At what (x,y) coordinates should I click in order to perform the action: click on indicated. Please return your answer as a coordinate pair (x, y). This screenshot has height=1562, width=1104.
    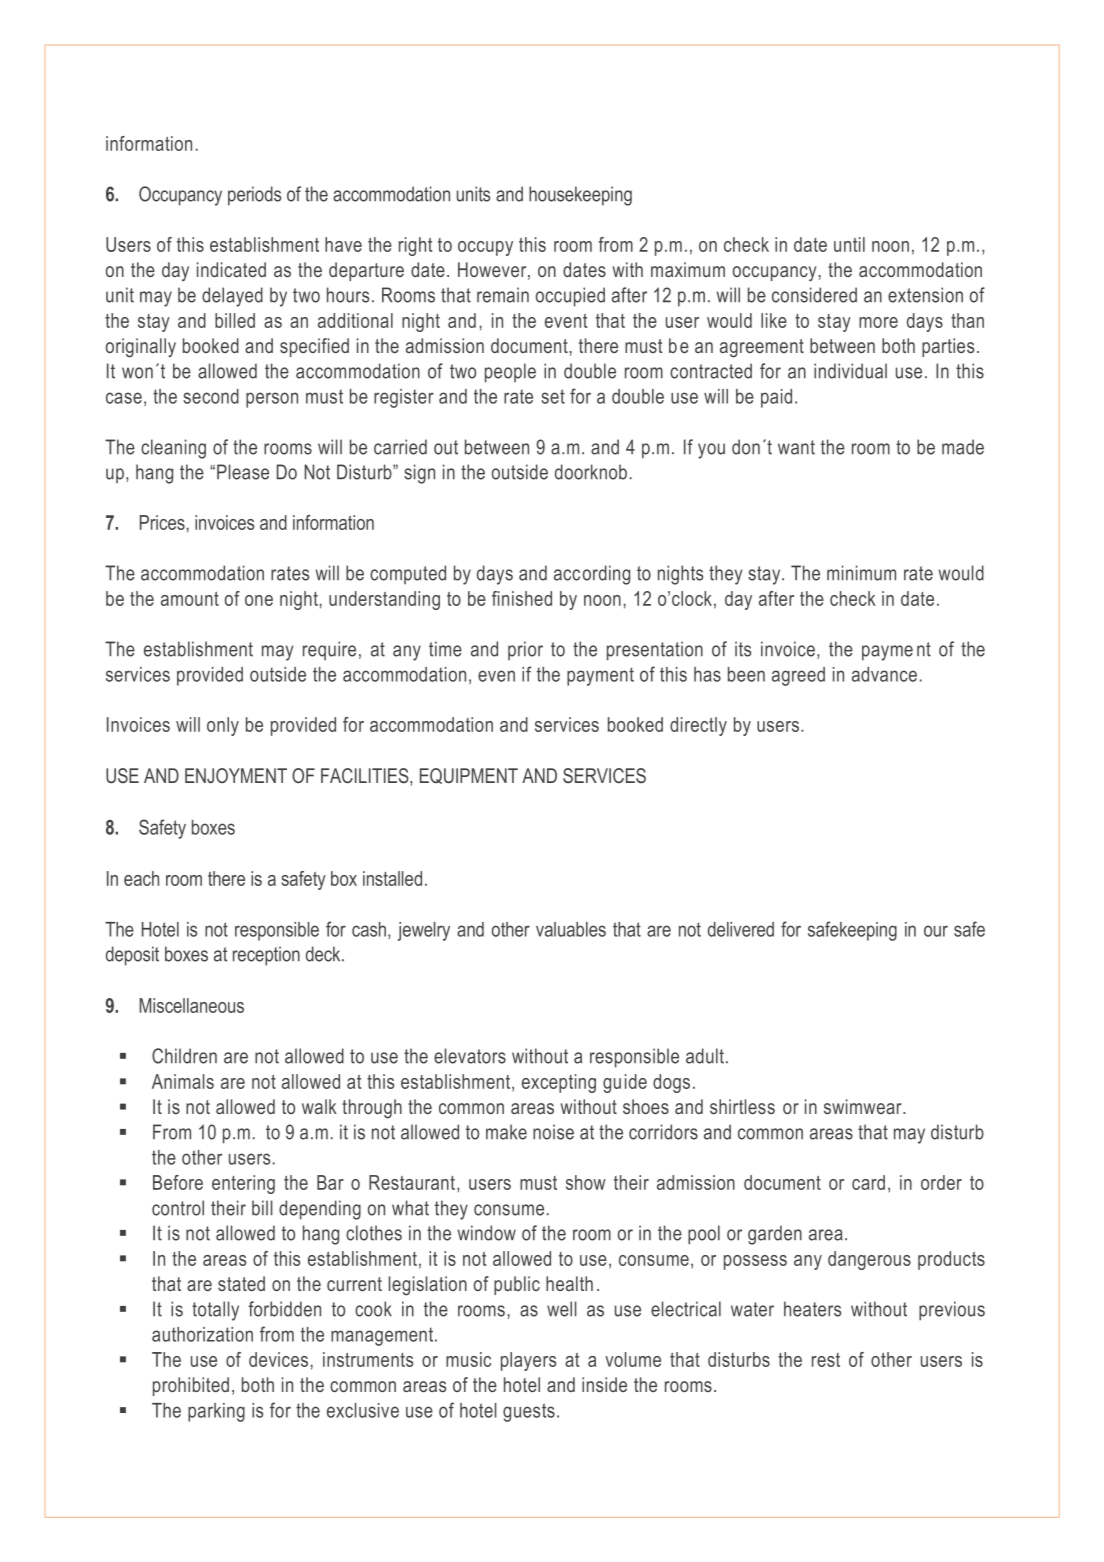
    Looking at the image, I should click on (231, 269).
